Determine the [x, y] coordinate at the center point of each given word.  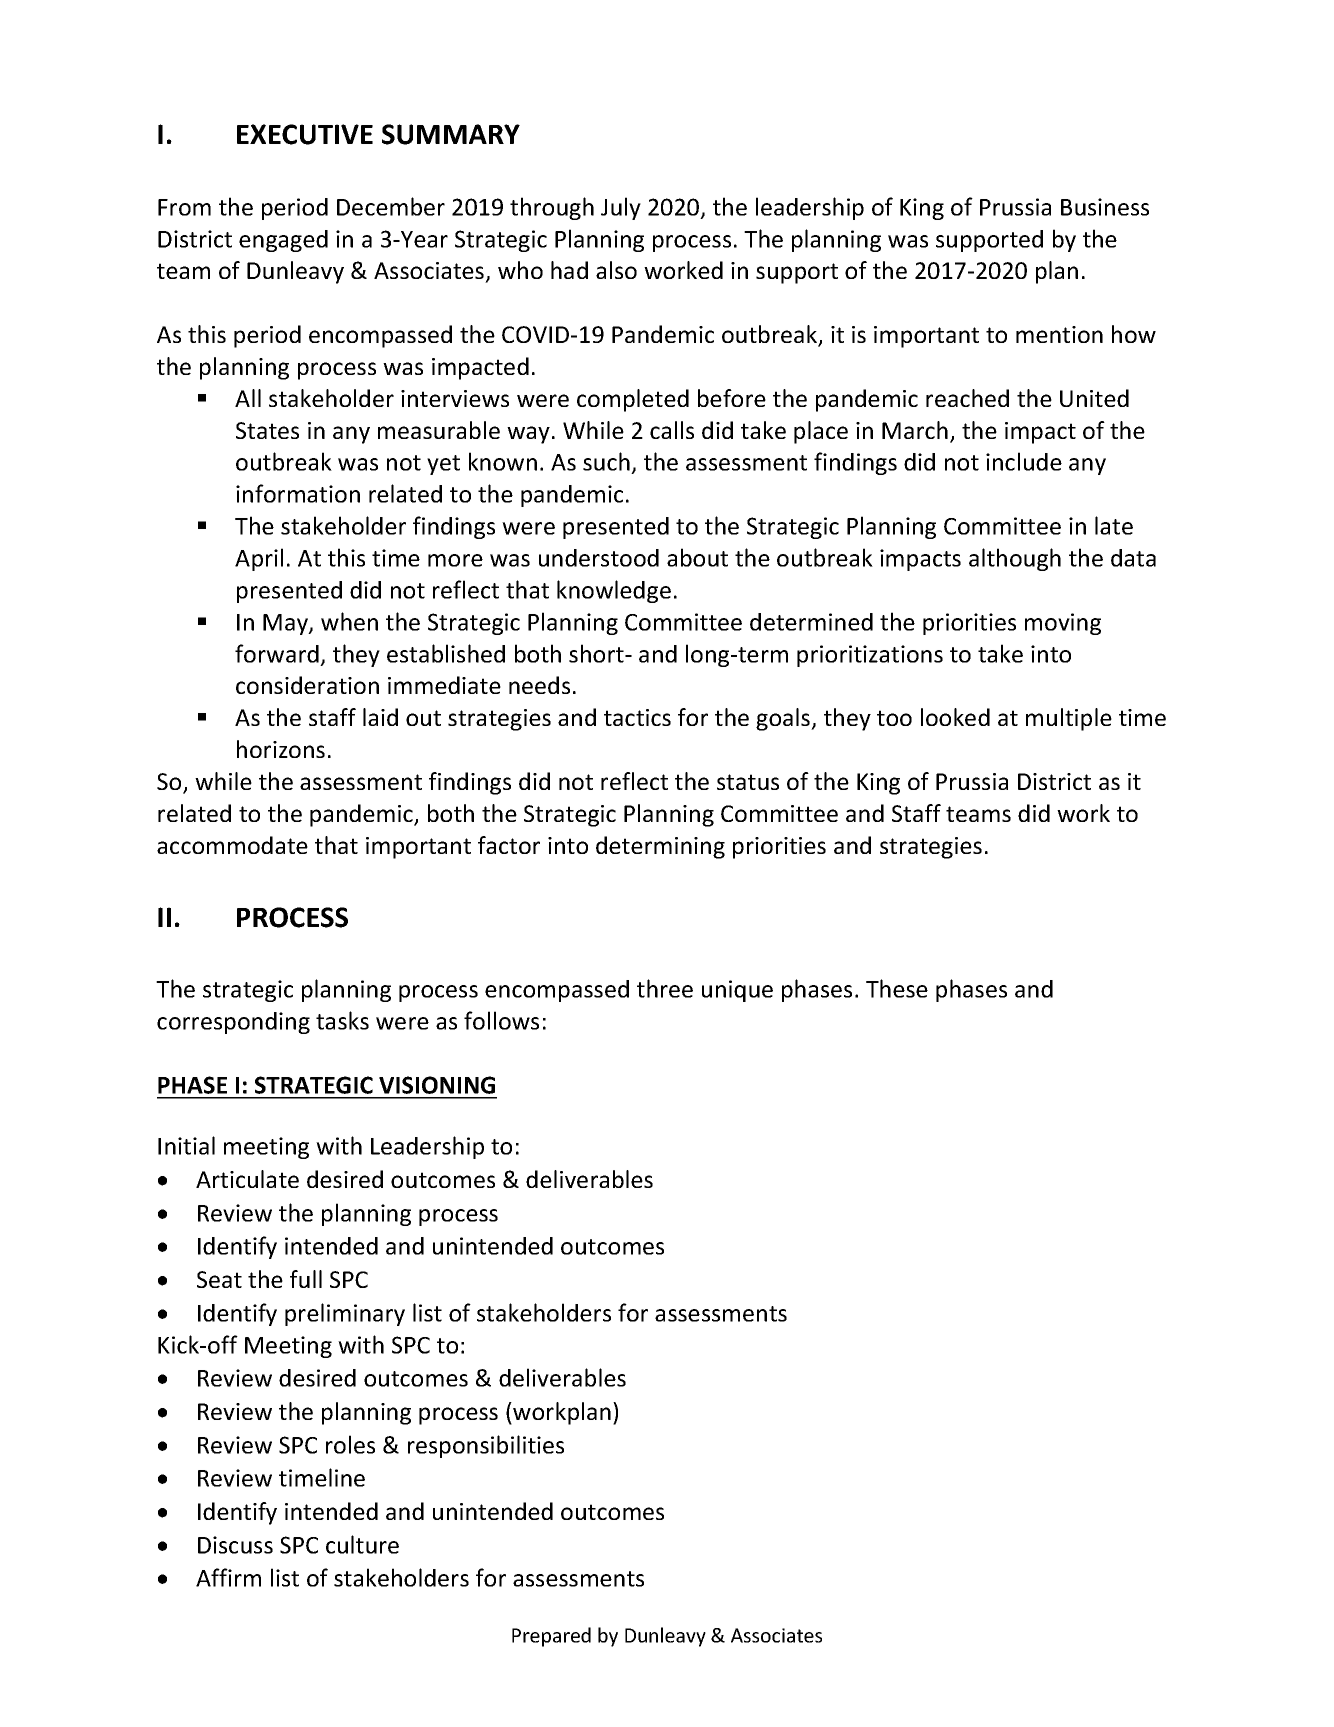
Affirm [228, 1577]
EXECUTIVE [305, 134]
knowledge [614, 591]
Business [1105, 207]
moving [1063, 624]
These [897, 988]
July [621, 208]
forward [277, 653]
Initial [186, 1145]
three [665, 988]
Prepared [551, 1637]
